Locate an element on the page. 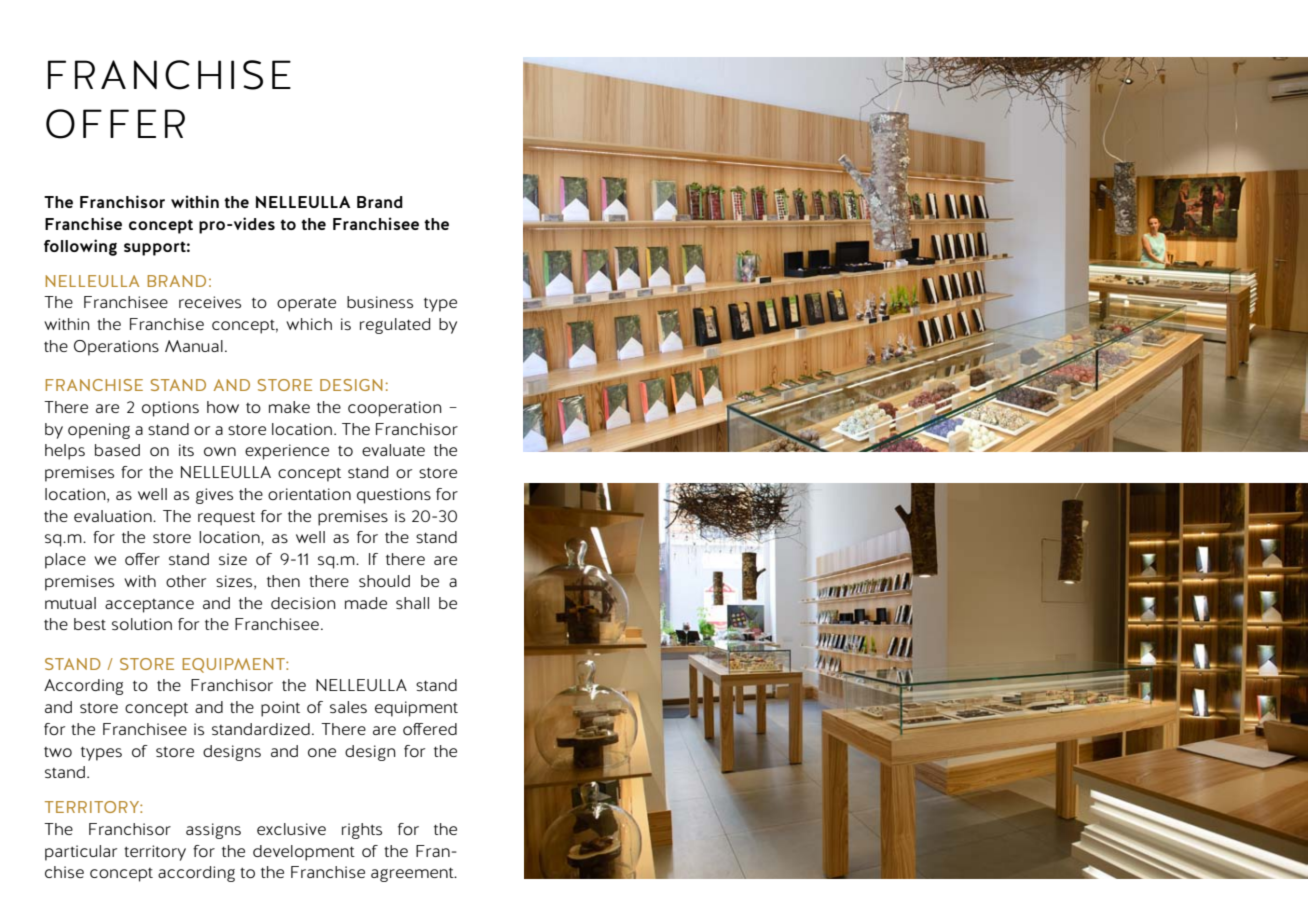  rights is located at coordinates (362, 831).
